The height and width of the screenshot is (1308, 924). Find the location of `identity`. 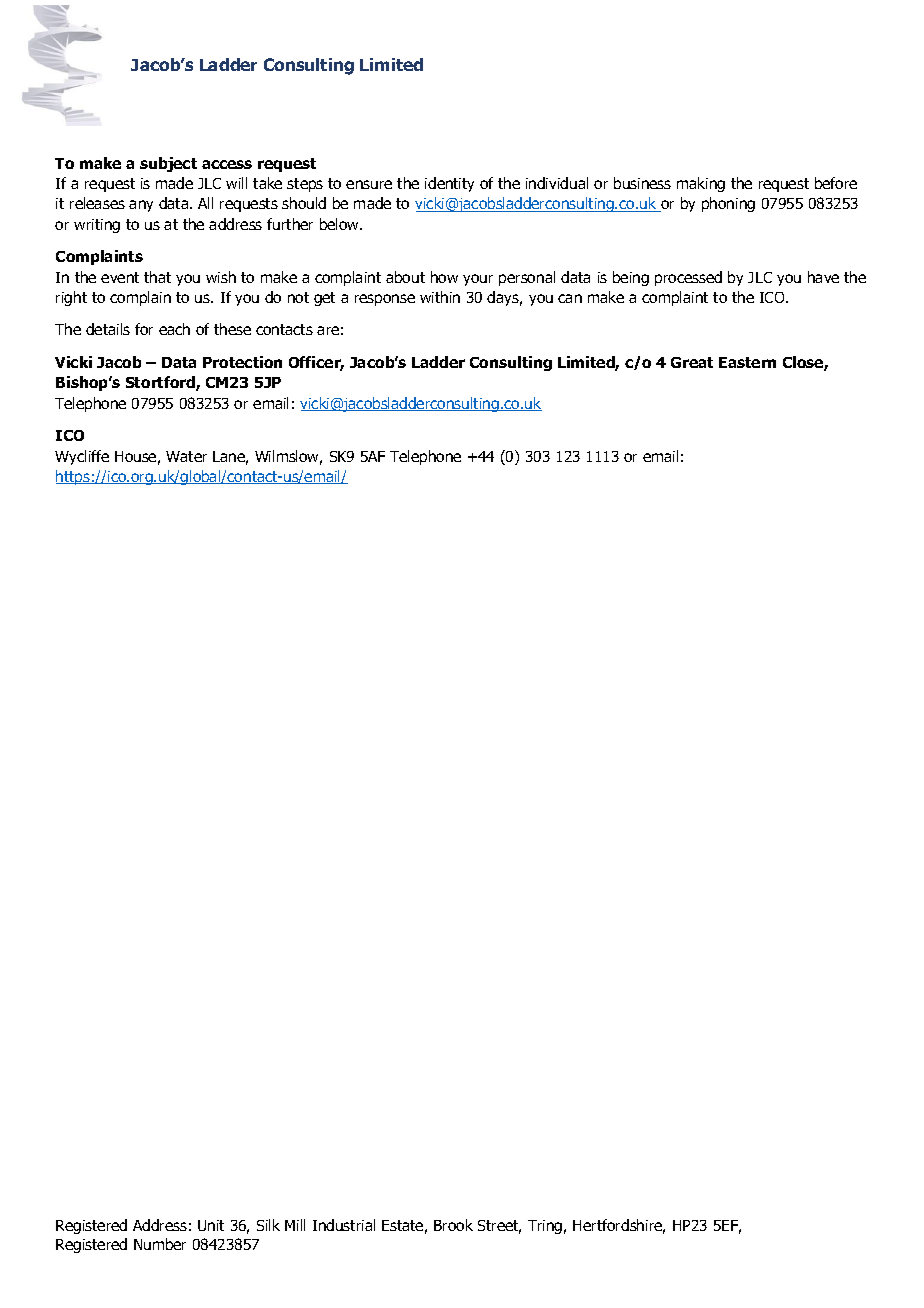

identity is located at coordinates (449, 184).
